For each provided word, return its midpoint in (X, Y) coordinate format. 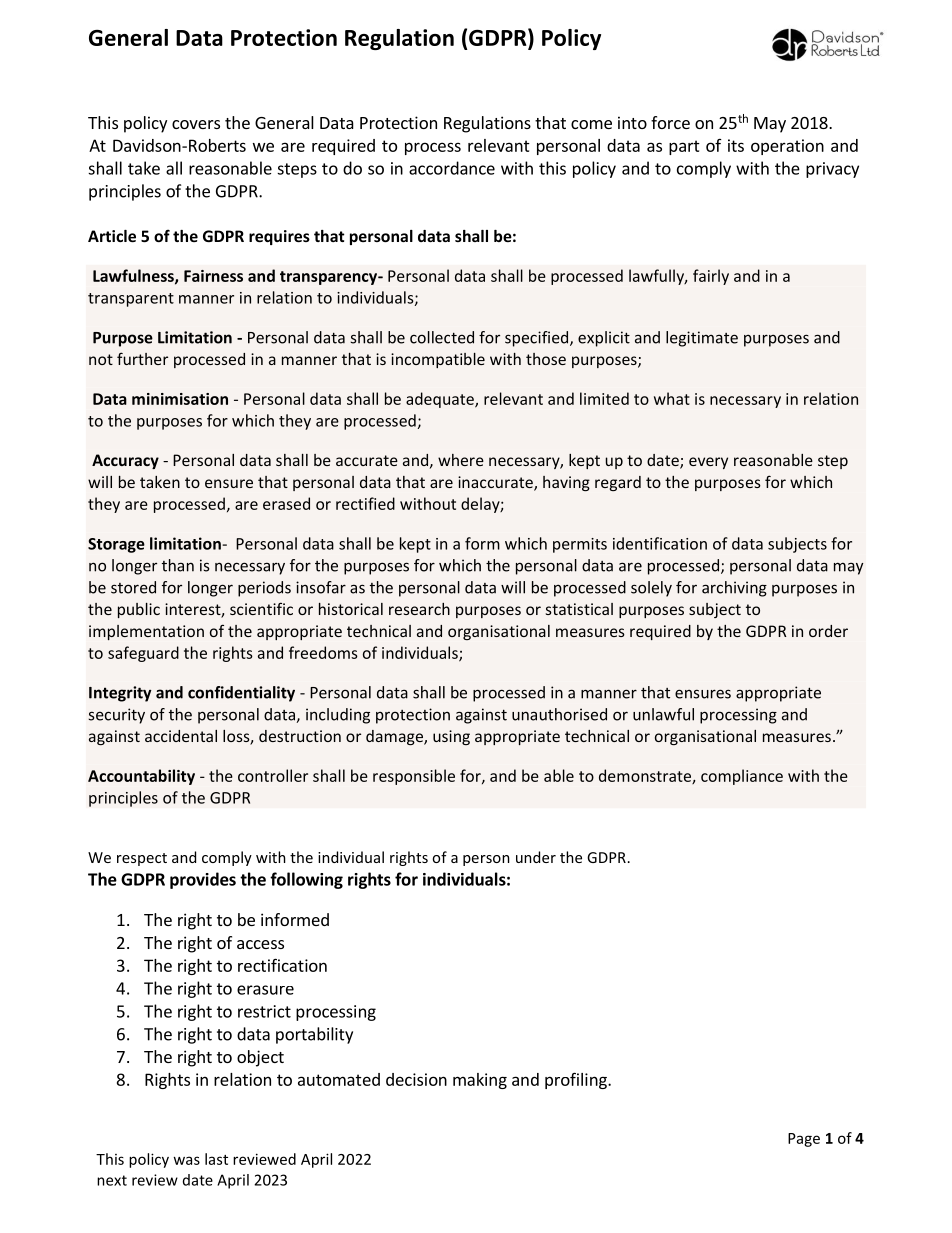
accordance (452, 168)
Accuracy (125, 461)
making (480, 1081)
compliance (742, 777)
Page (804, 1140)
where (461, 460)
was (186, 1160)
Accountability (141, 777)
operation (787, 147)
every (708, 463)
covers (196, 124)
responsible (414, 777)
